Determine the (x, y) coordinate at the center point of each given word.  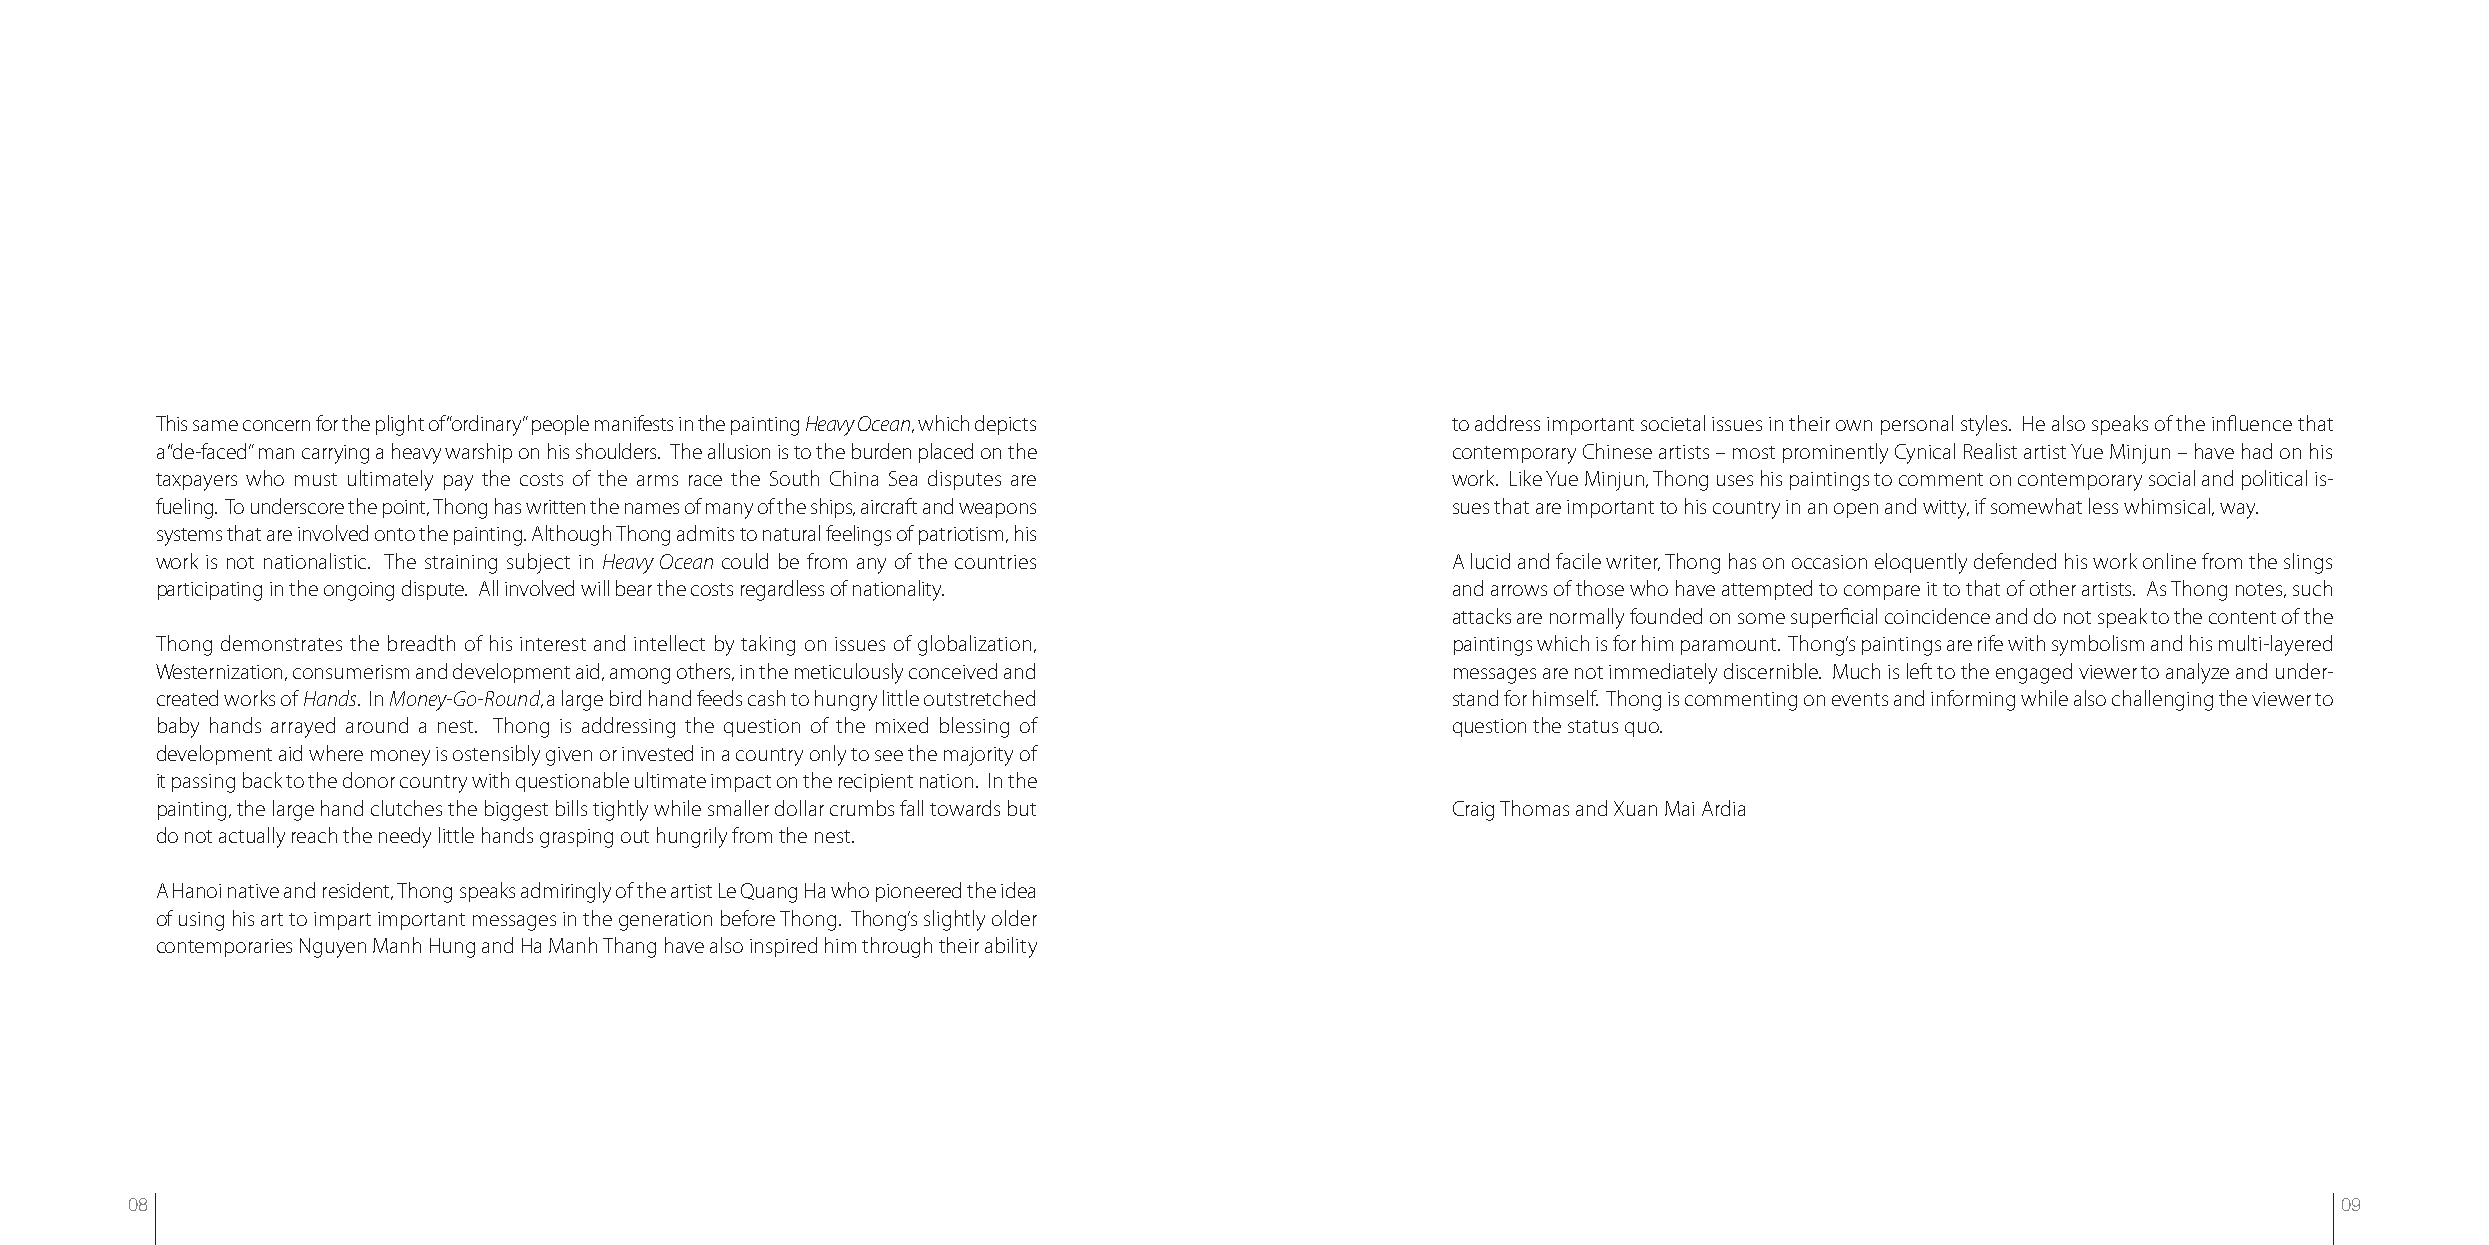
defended (2015, 561)
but (1022, 808)
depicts (1005, 425)
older (1014, 918)
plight (400, 425)
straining (461, 564)
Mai (1679, 808)
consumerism (351, 672)
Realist (1990, 451)
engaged (2034, 673)
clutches (406, 808)
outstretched (979, 698)
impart (342, 921)
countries (995, 562)
